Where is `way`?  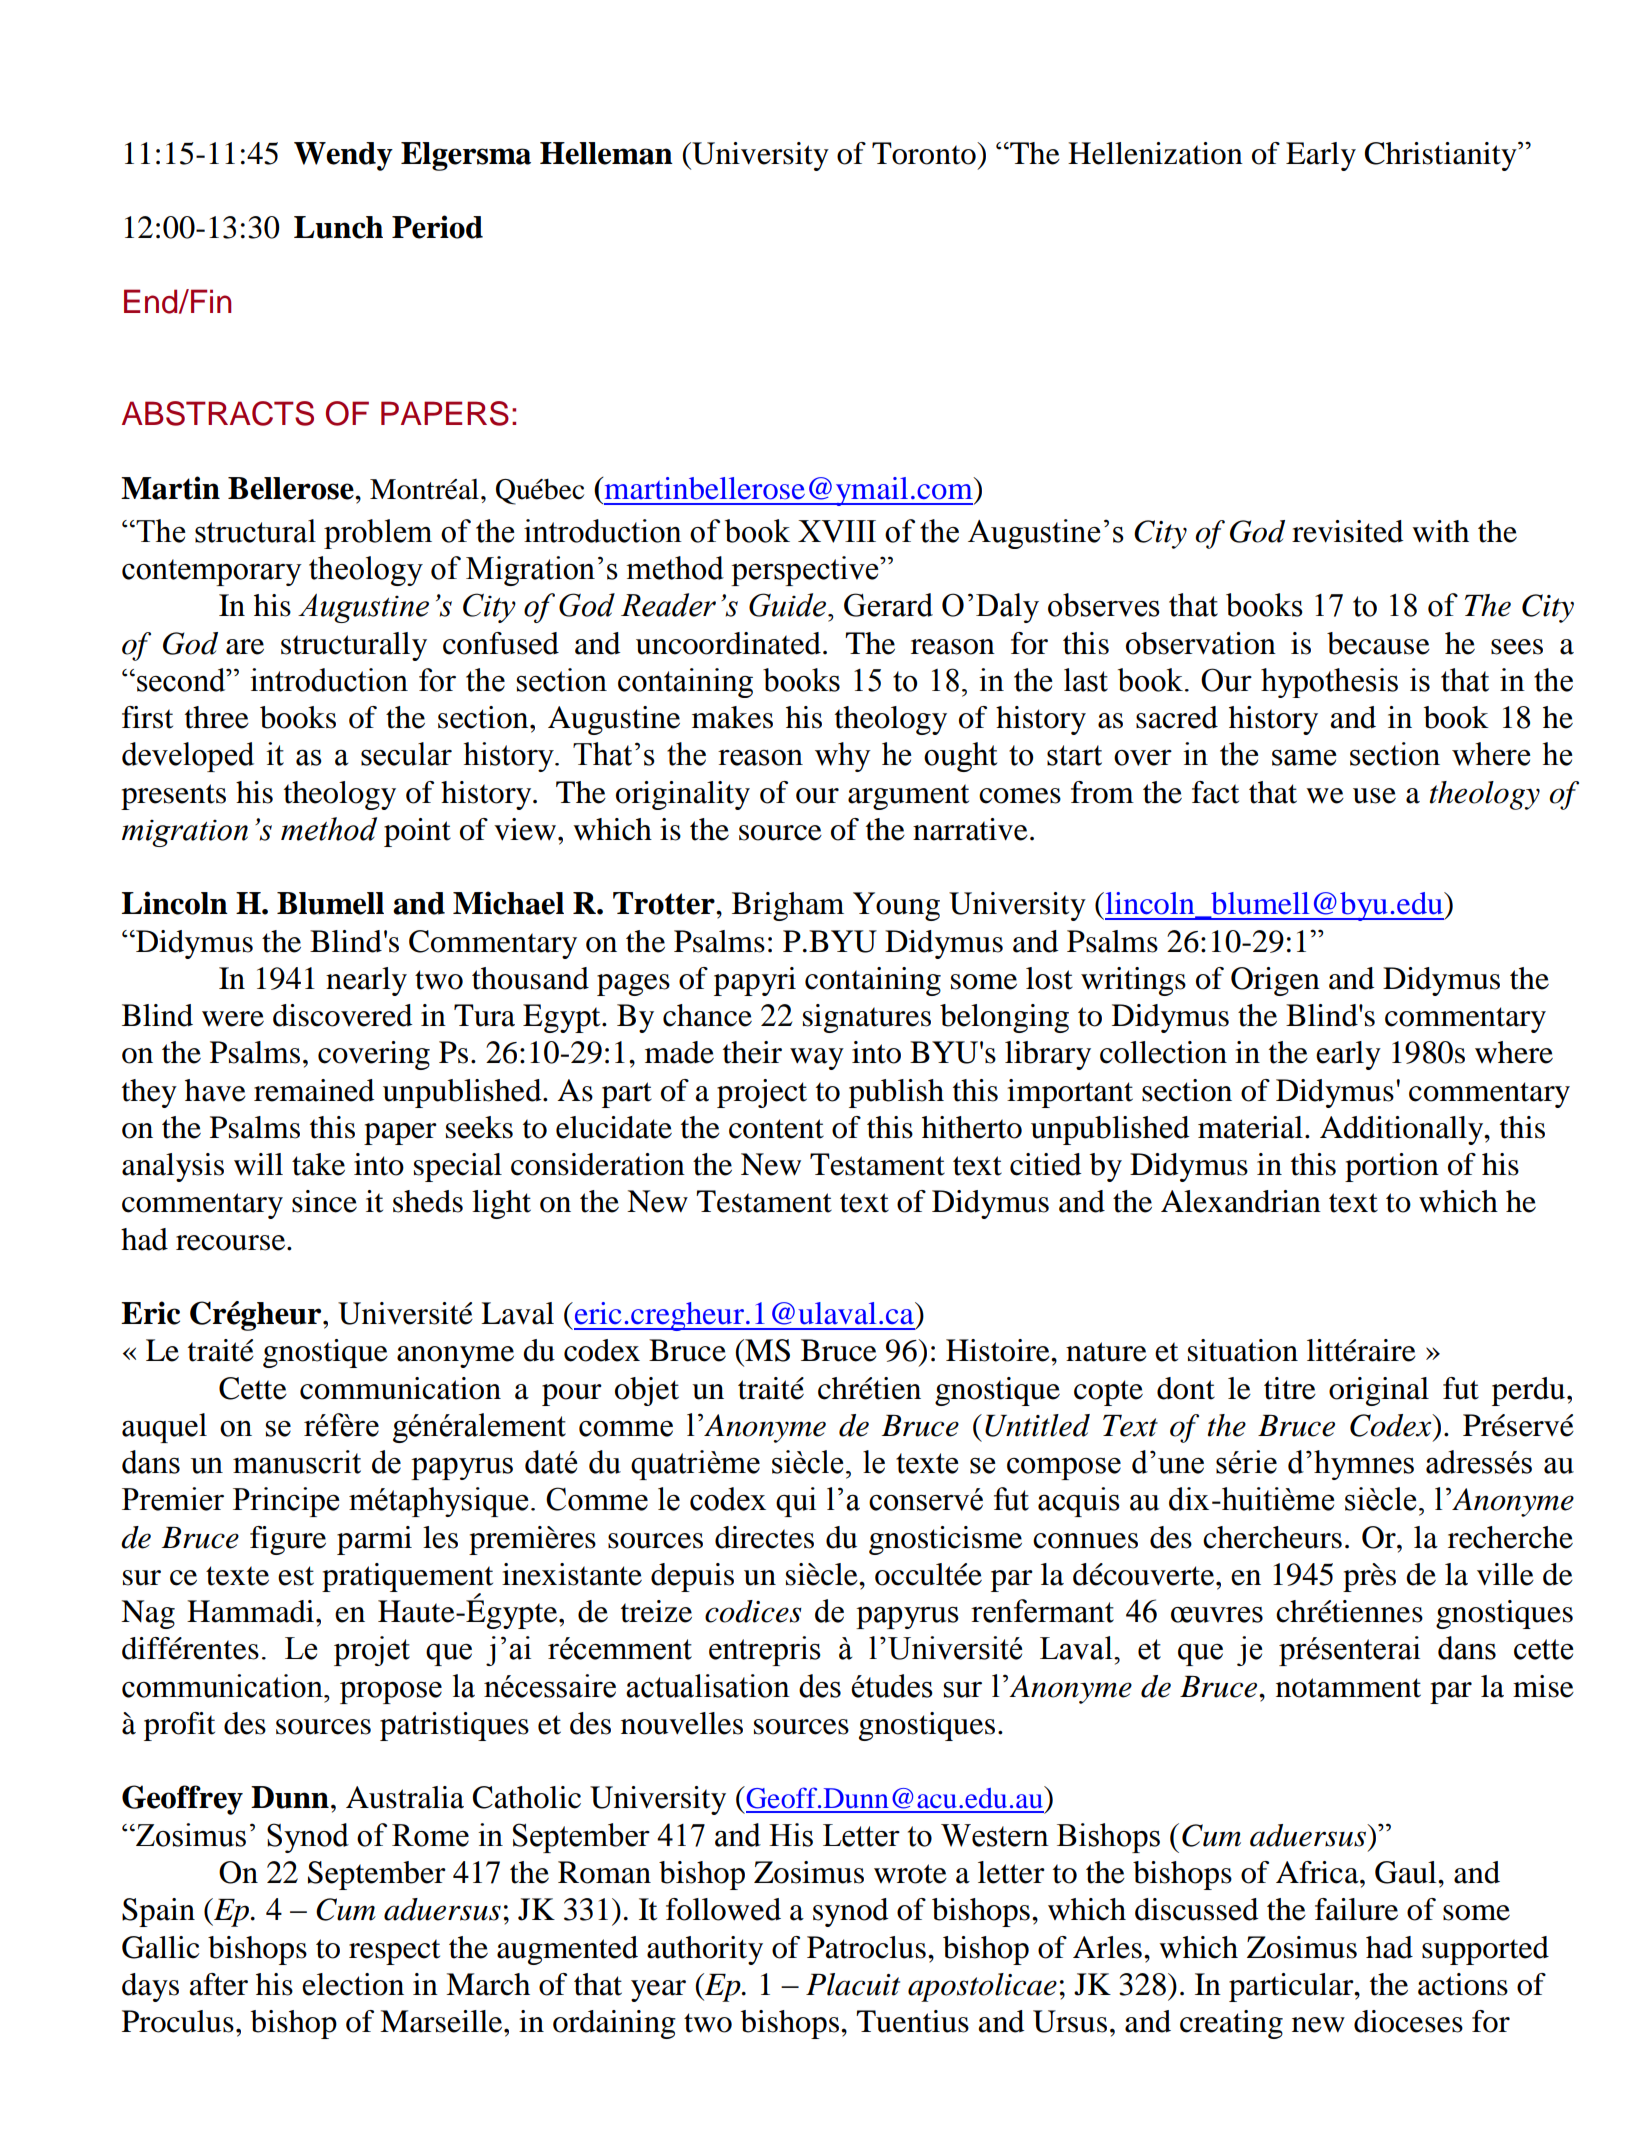 way is located at coordinates (817, 1059).
